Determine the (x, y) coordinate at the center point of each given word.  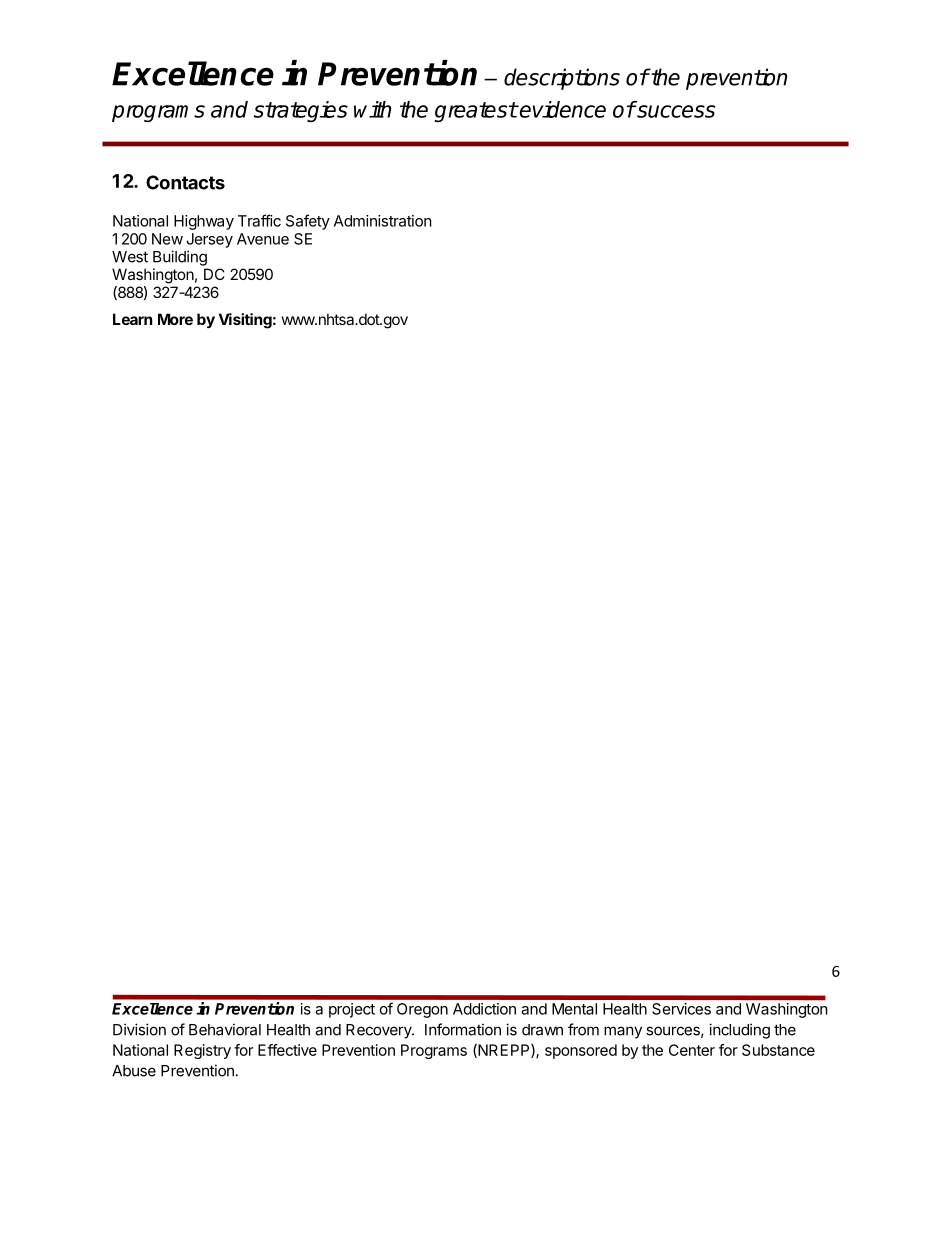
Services (681, 1009)
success (675, 111)
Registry (202, 1051)
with (372, 109)
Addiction (484, 1009)
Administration (383, 221)
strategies (301, 111)
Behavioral (225, 1029)
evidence (562, 109)
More (175, 319)
